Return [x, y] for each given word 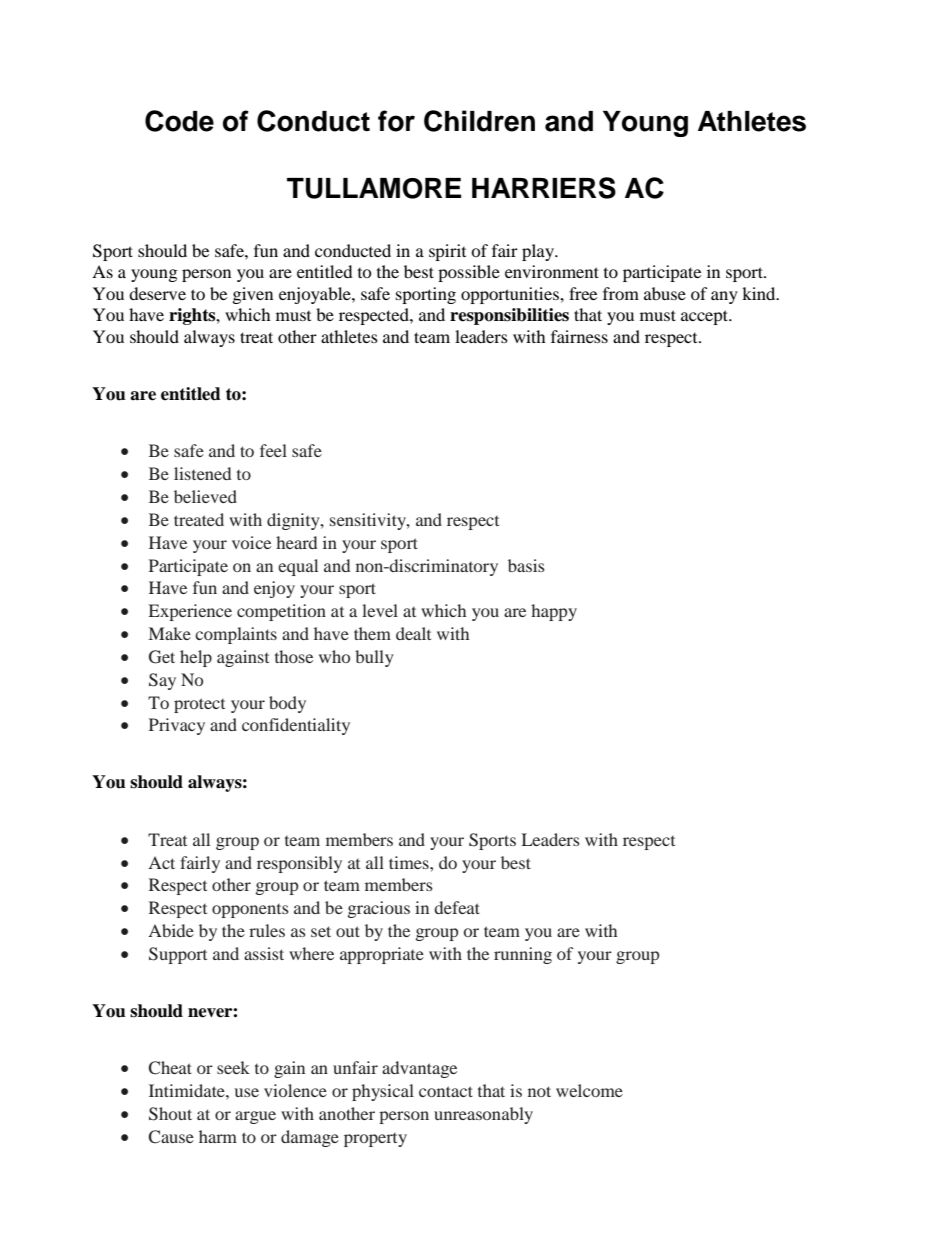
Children [479, 121]
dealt [413, 633]
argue [255, 1117]
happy [554, 612]
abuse [665, 293]
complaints [236, 635]
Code [179, 121]
